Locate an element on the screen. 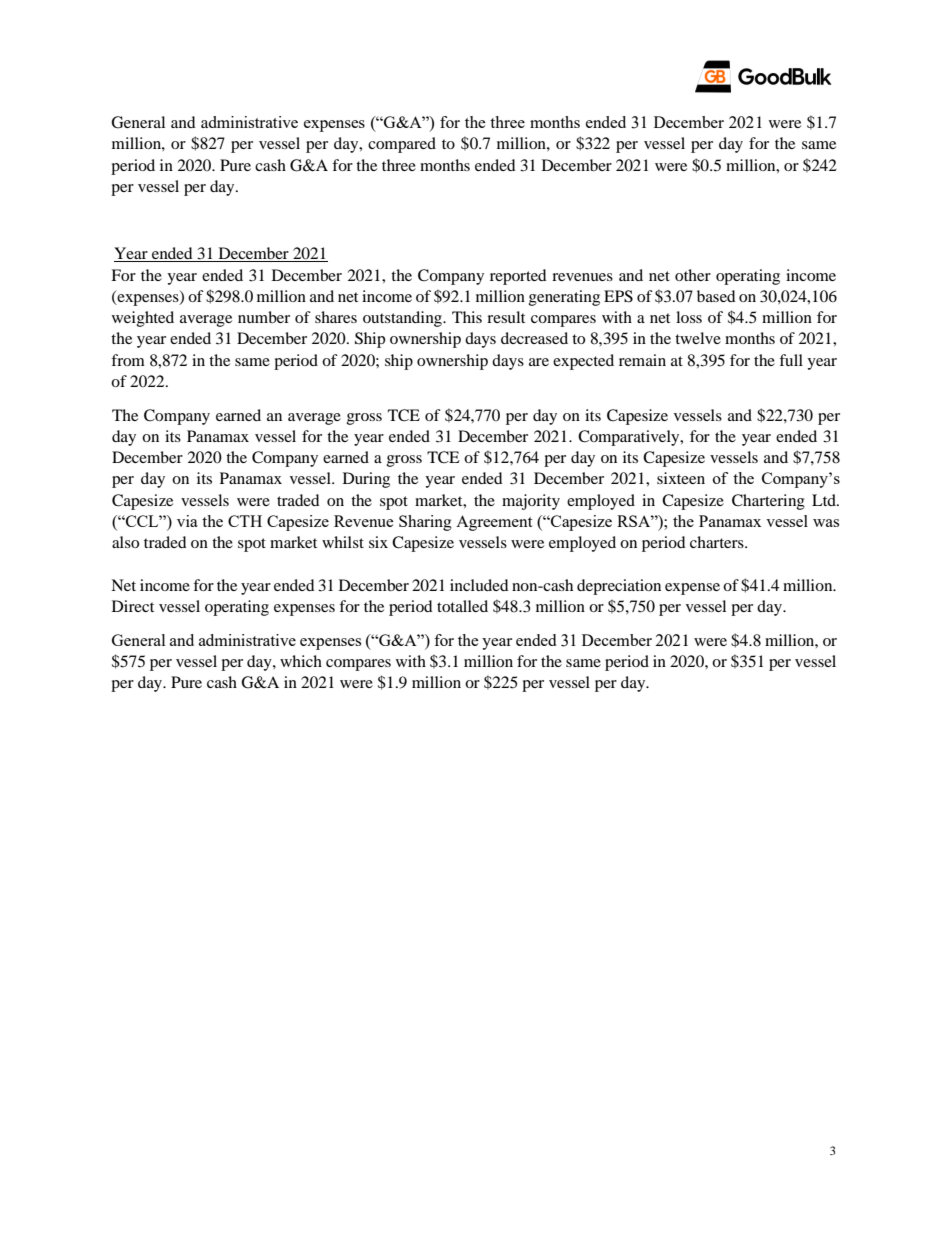 This screenshot has height=1233, width=952. totalled is located at coordinates (462, 606).
